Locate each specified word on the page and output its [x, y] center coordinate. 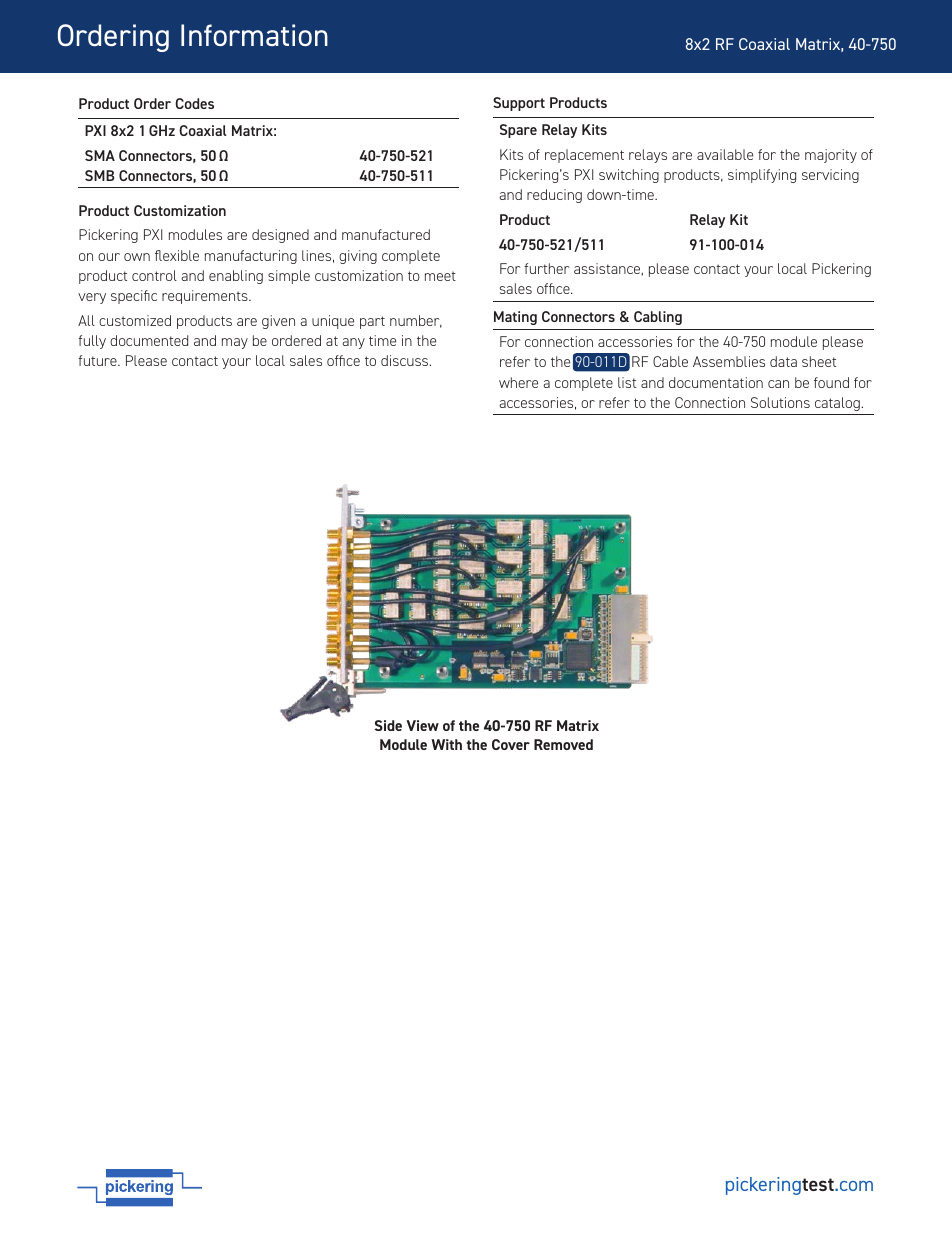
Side [388, 725]
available [725, 154]
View [422, 725]
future [98, 360]
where [518, 382]
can [778, 384]
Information [254, 35]
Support [519, 104]
